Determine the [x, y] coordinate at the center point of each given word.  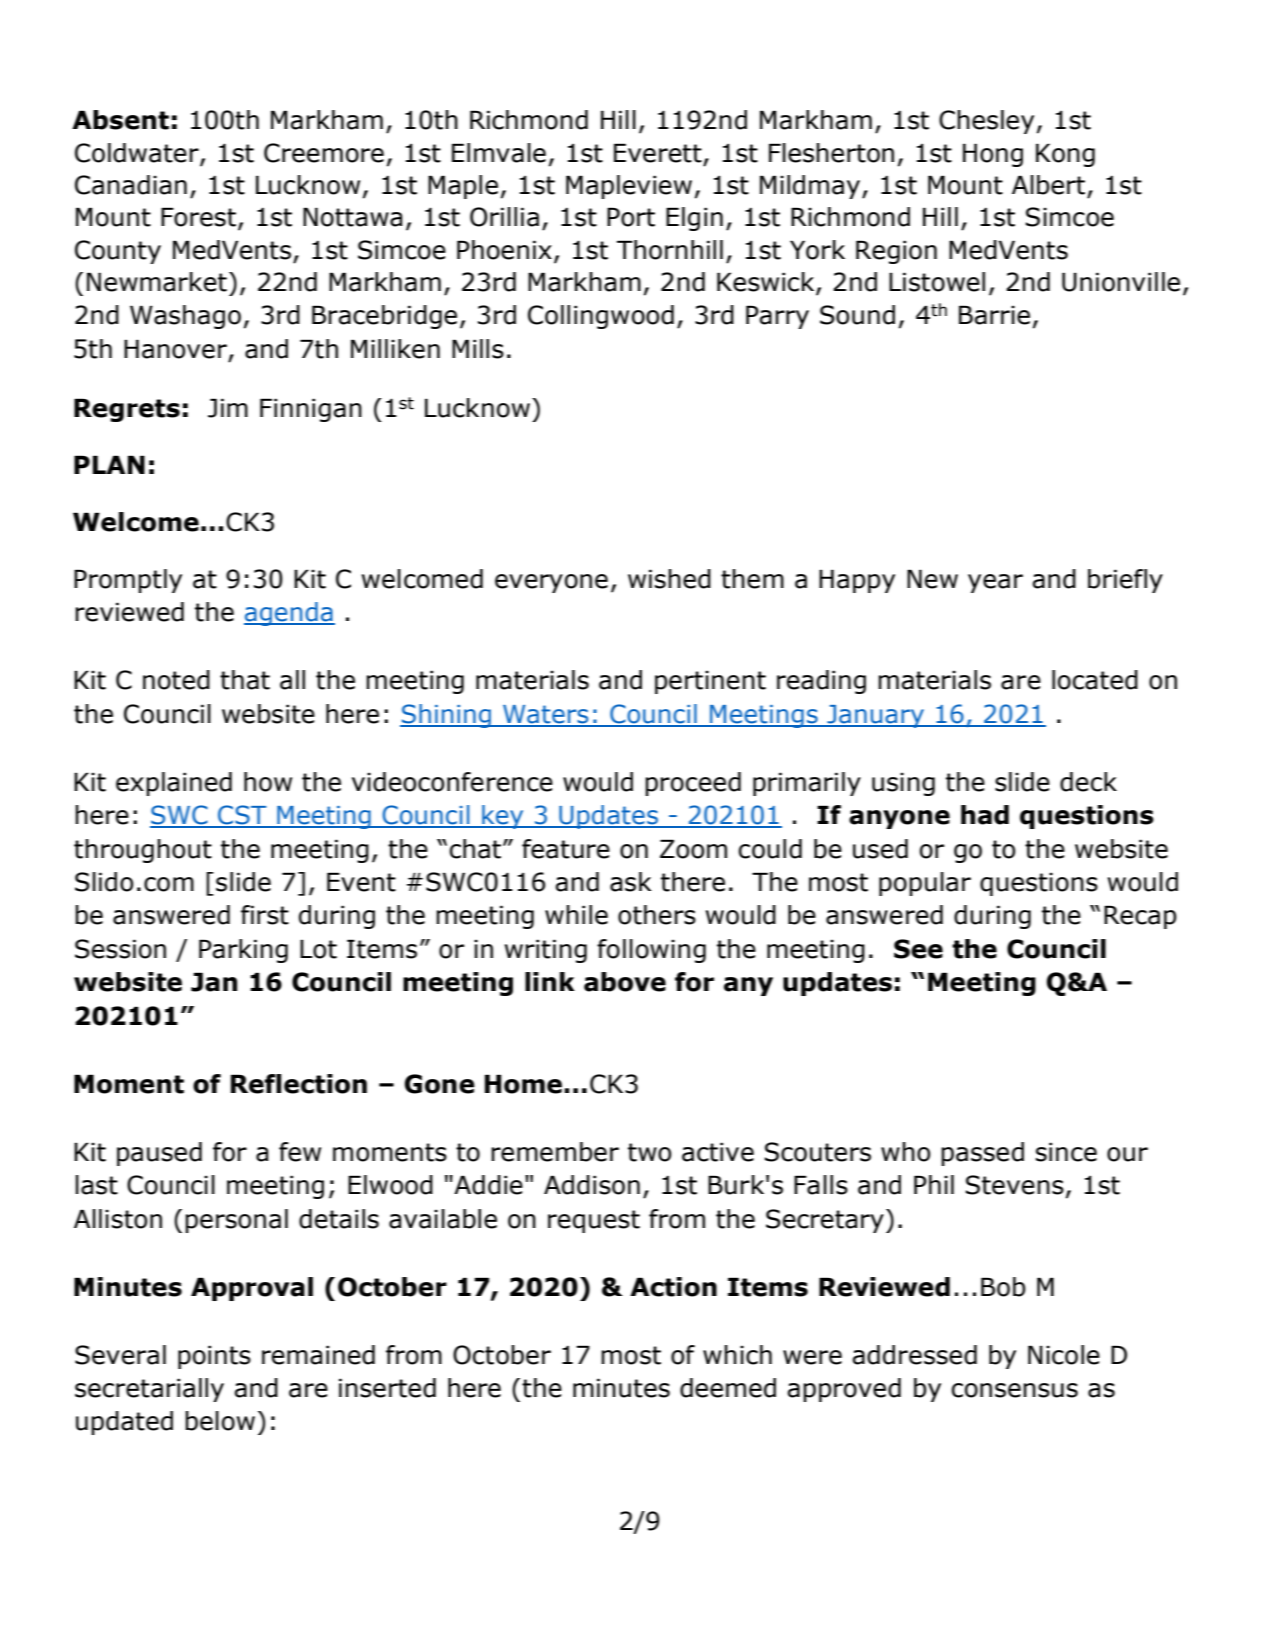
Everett [658, 153]
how [268, 782]
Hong [993, 155]
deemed [728, 1388]
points [214, 1357]
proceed [693, 784]
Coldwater [138, 154]
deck [1088, 782]
